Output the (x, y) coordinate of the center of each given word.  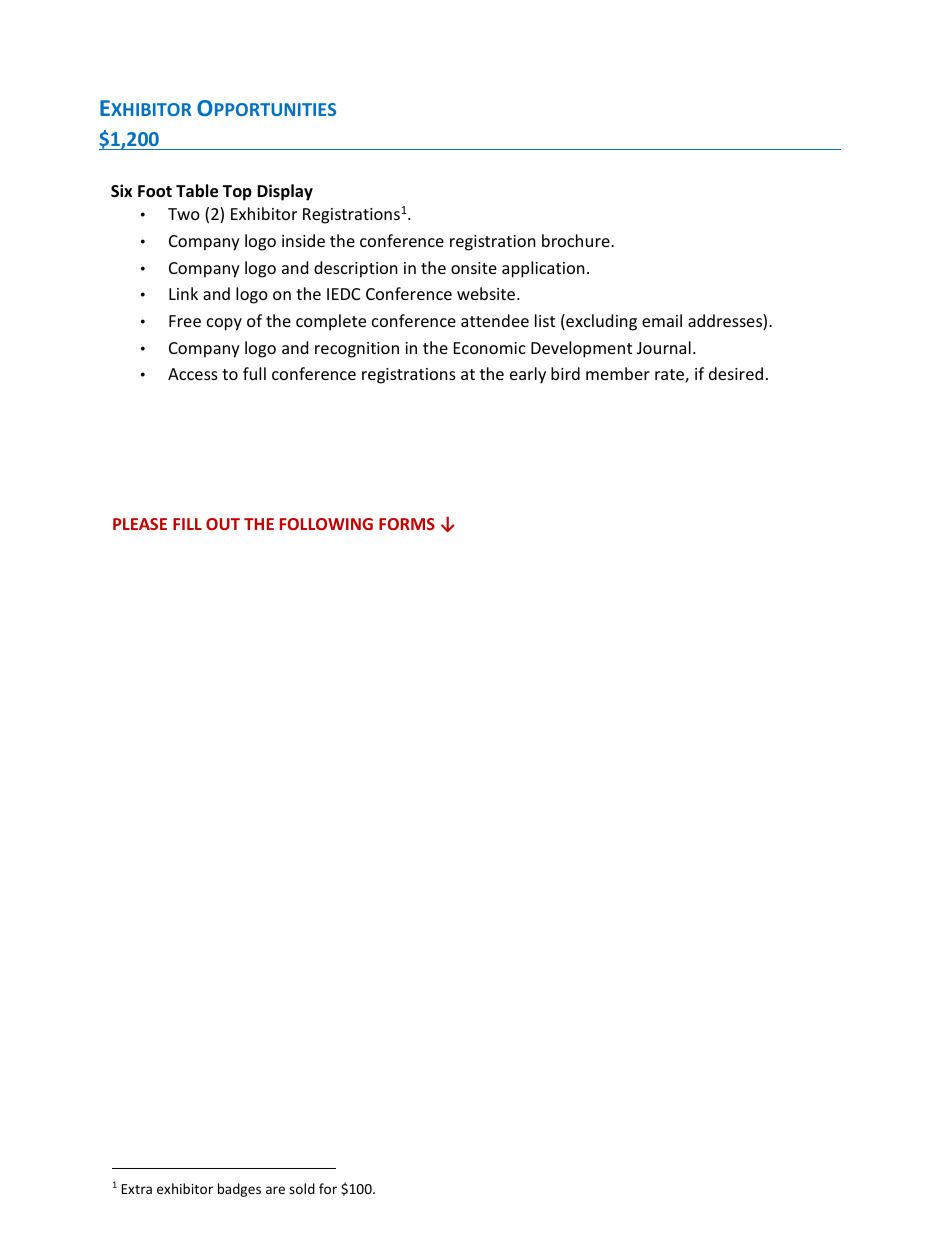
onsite (474, 268)
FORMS (407, 524)
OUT (223, 524)
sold (302, 1188)
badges (239, 1190)
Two (184, 214)
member (618, 373)
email (662, 320)
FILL (187, 524)
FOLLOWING (326, 524)
